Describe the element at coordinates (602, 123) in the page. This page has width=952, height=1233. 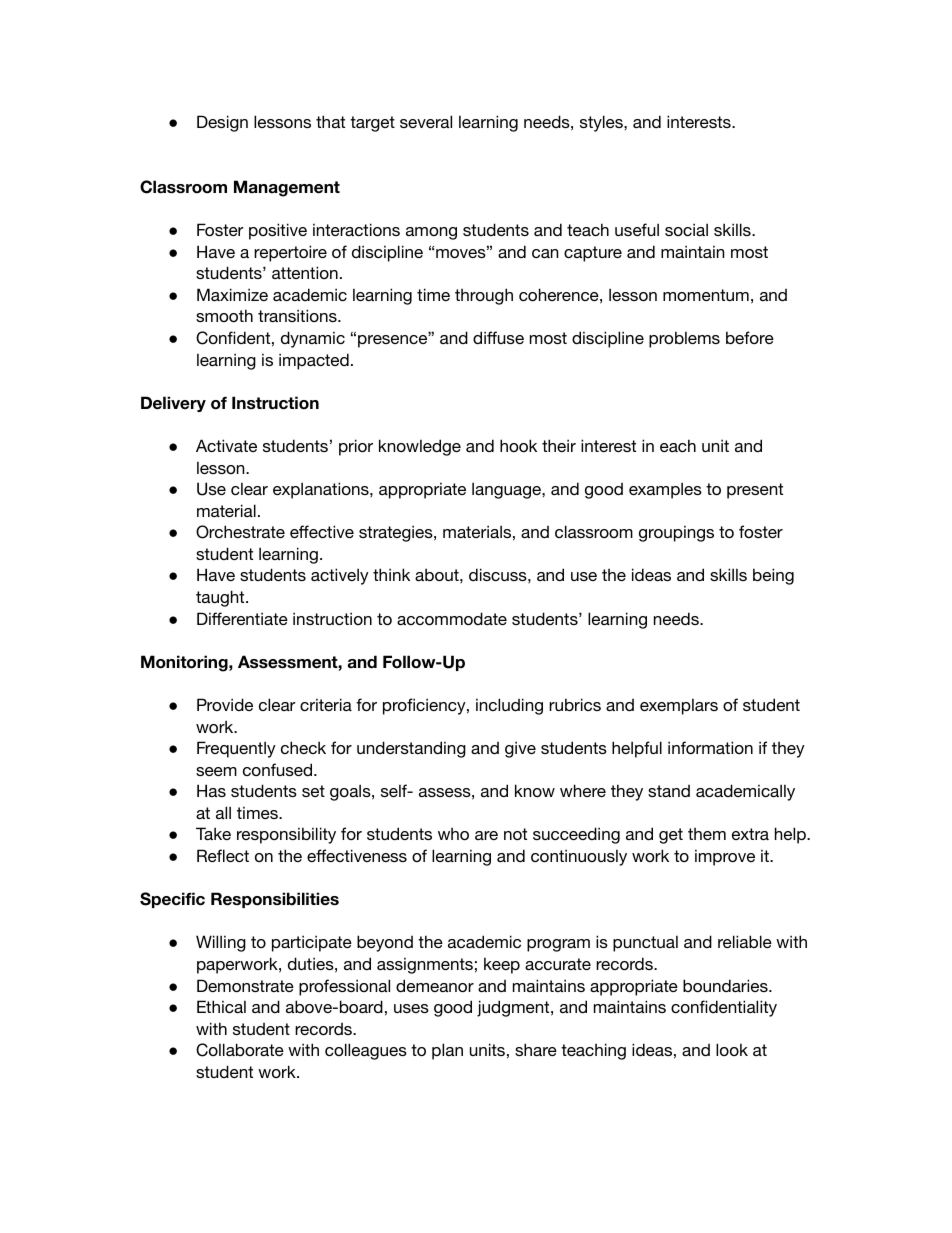
I see `styles` at that location.
